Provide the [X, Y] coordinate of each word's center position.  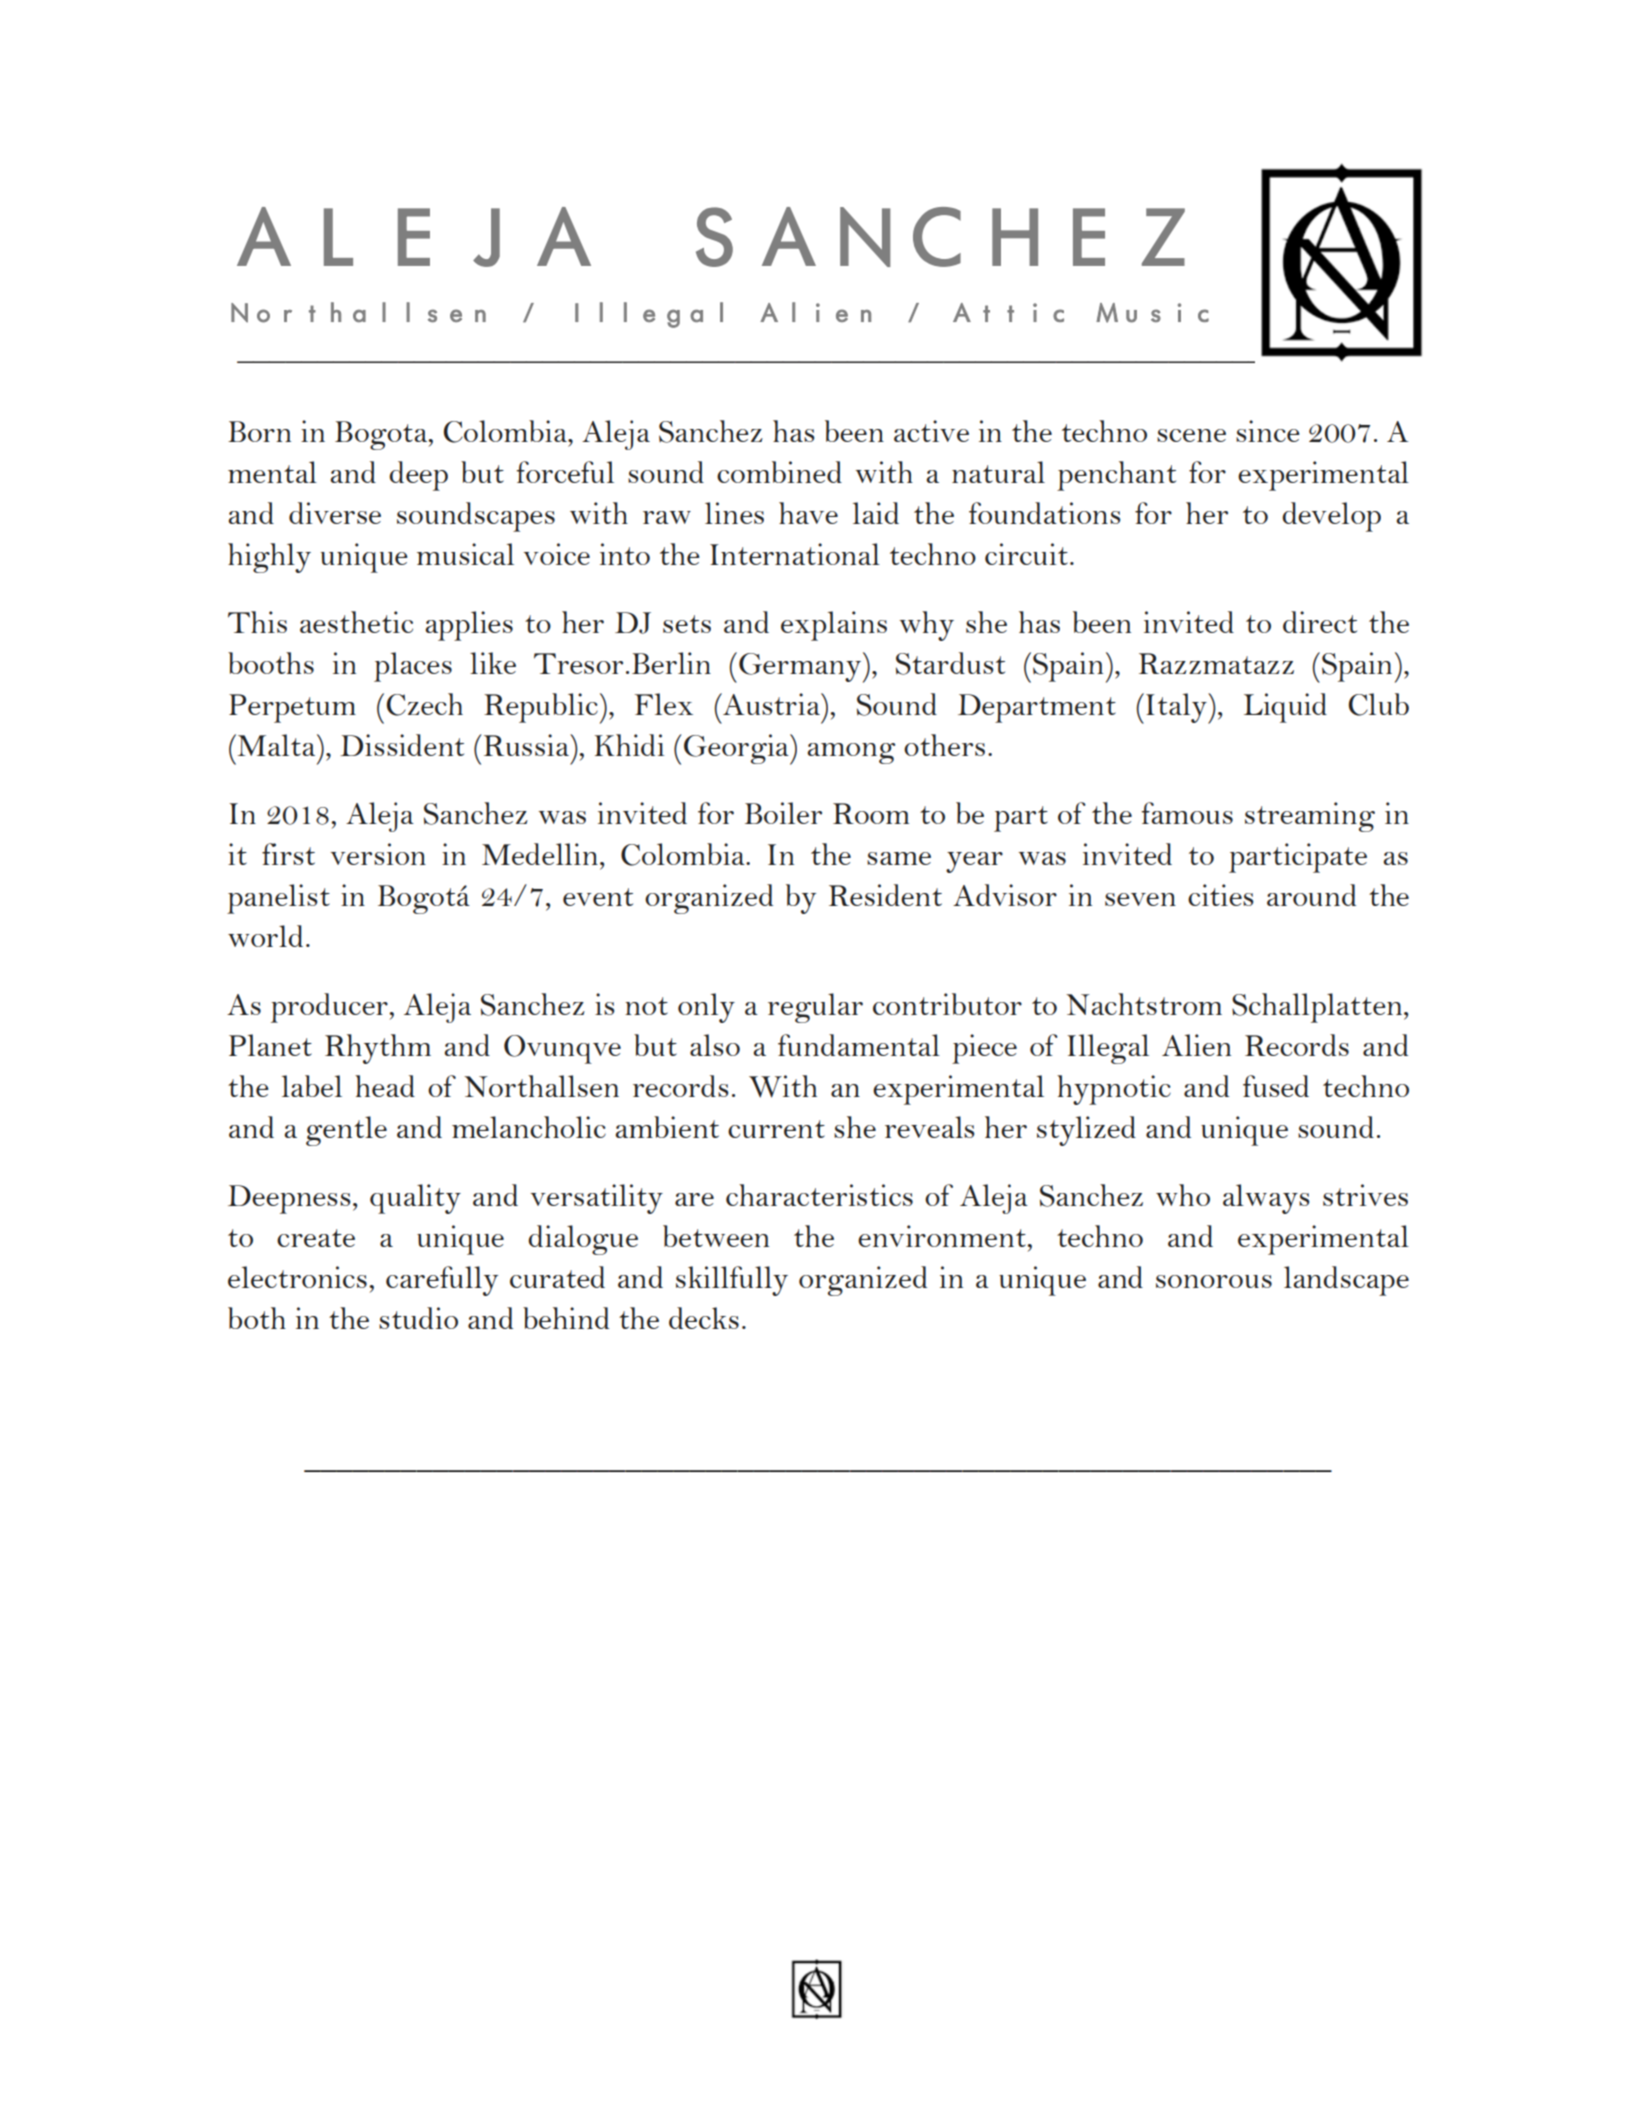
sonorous [1214, 1281]
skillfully [732, 1281]
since [1268, 431]
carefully [442, 1281]
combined [779, 472]
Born [259, 431]
